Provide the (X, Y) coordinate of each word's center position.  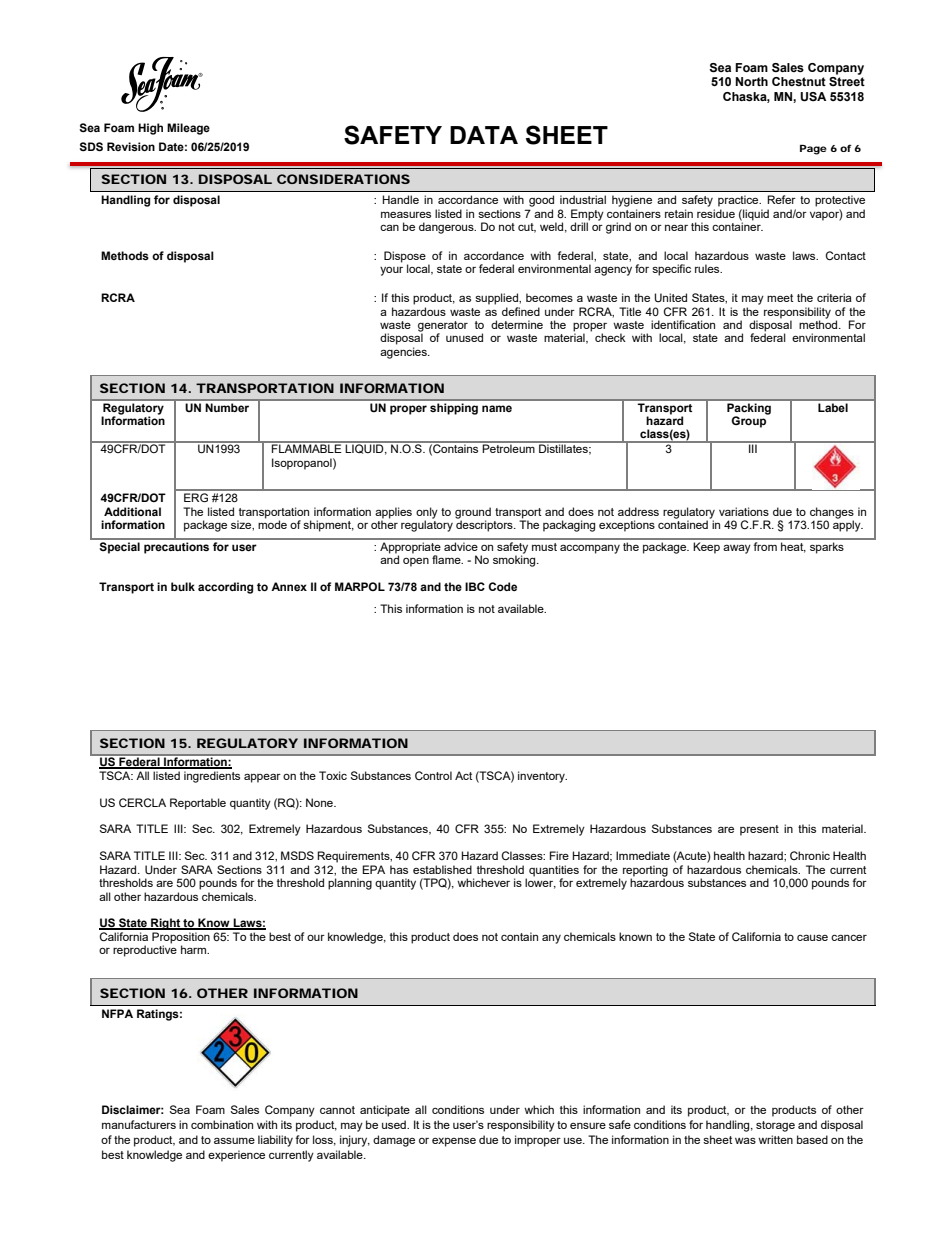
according (225, 588)
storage (775, 1126)
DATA (484, 135)
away (737, 549)
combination (222, 1124)
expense (454, 1142)
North (751, 81)
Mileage (188, 129)
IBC (475, 586)
